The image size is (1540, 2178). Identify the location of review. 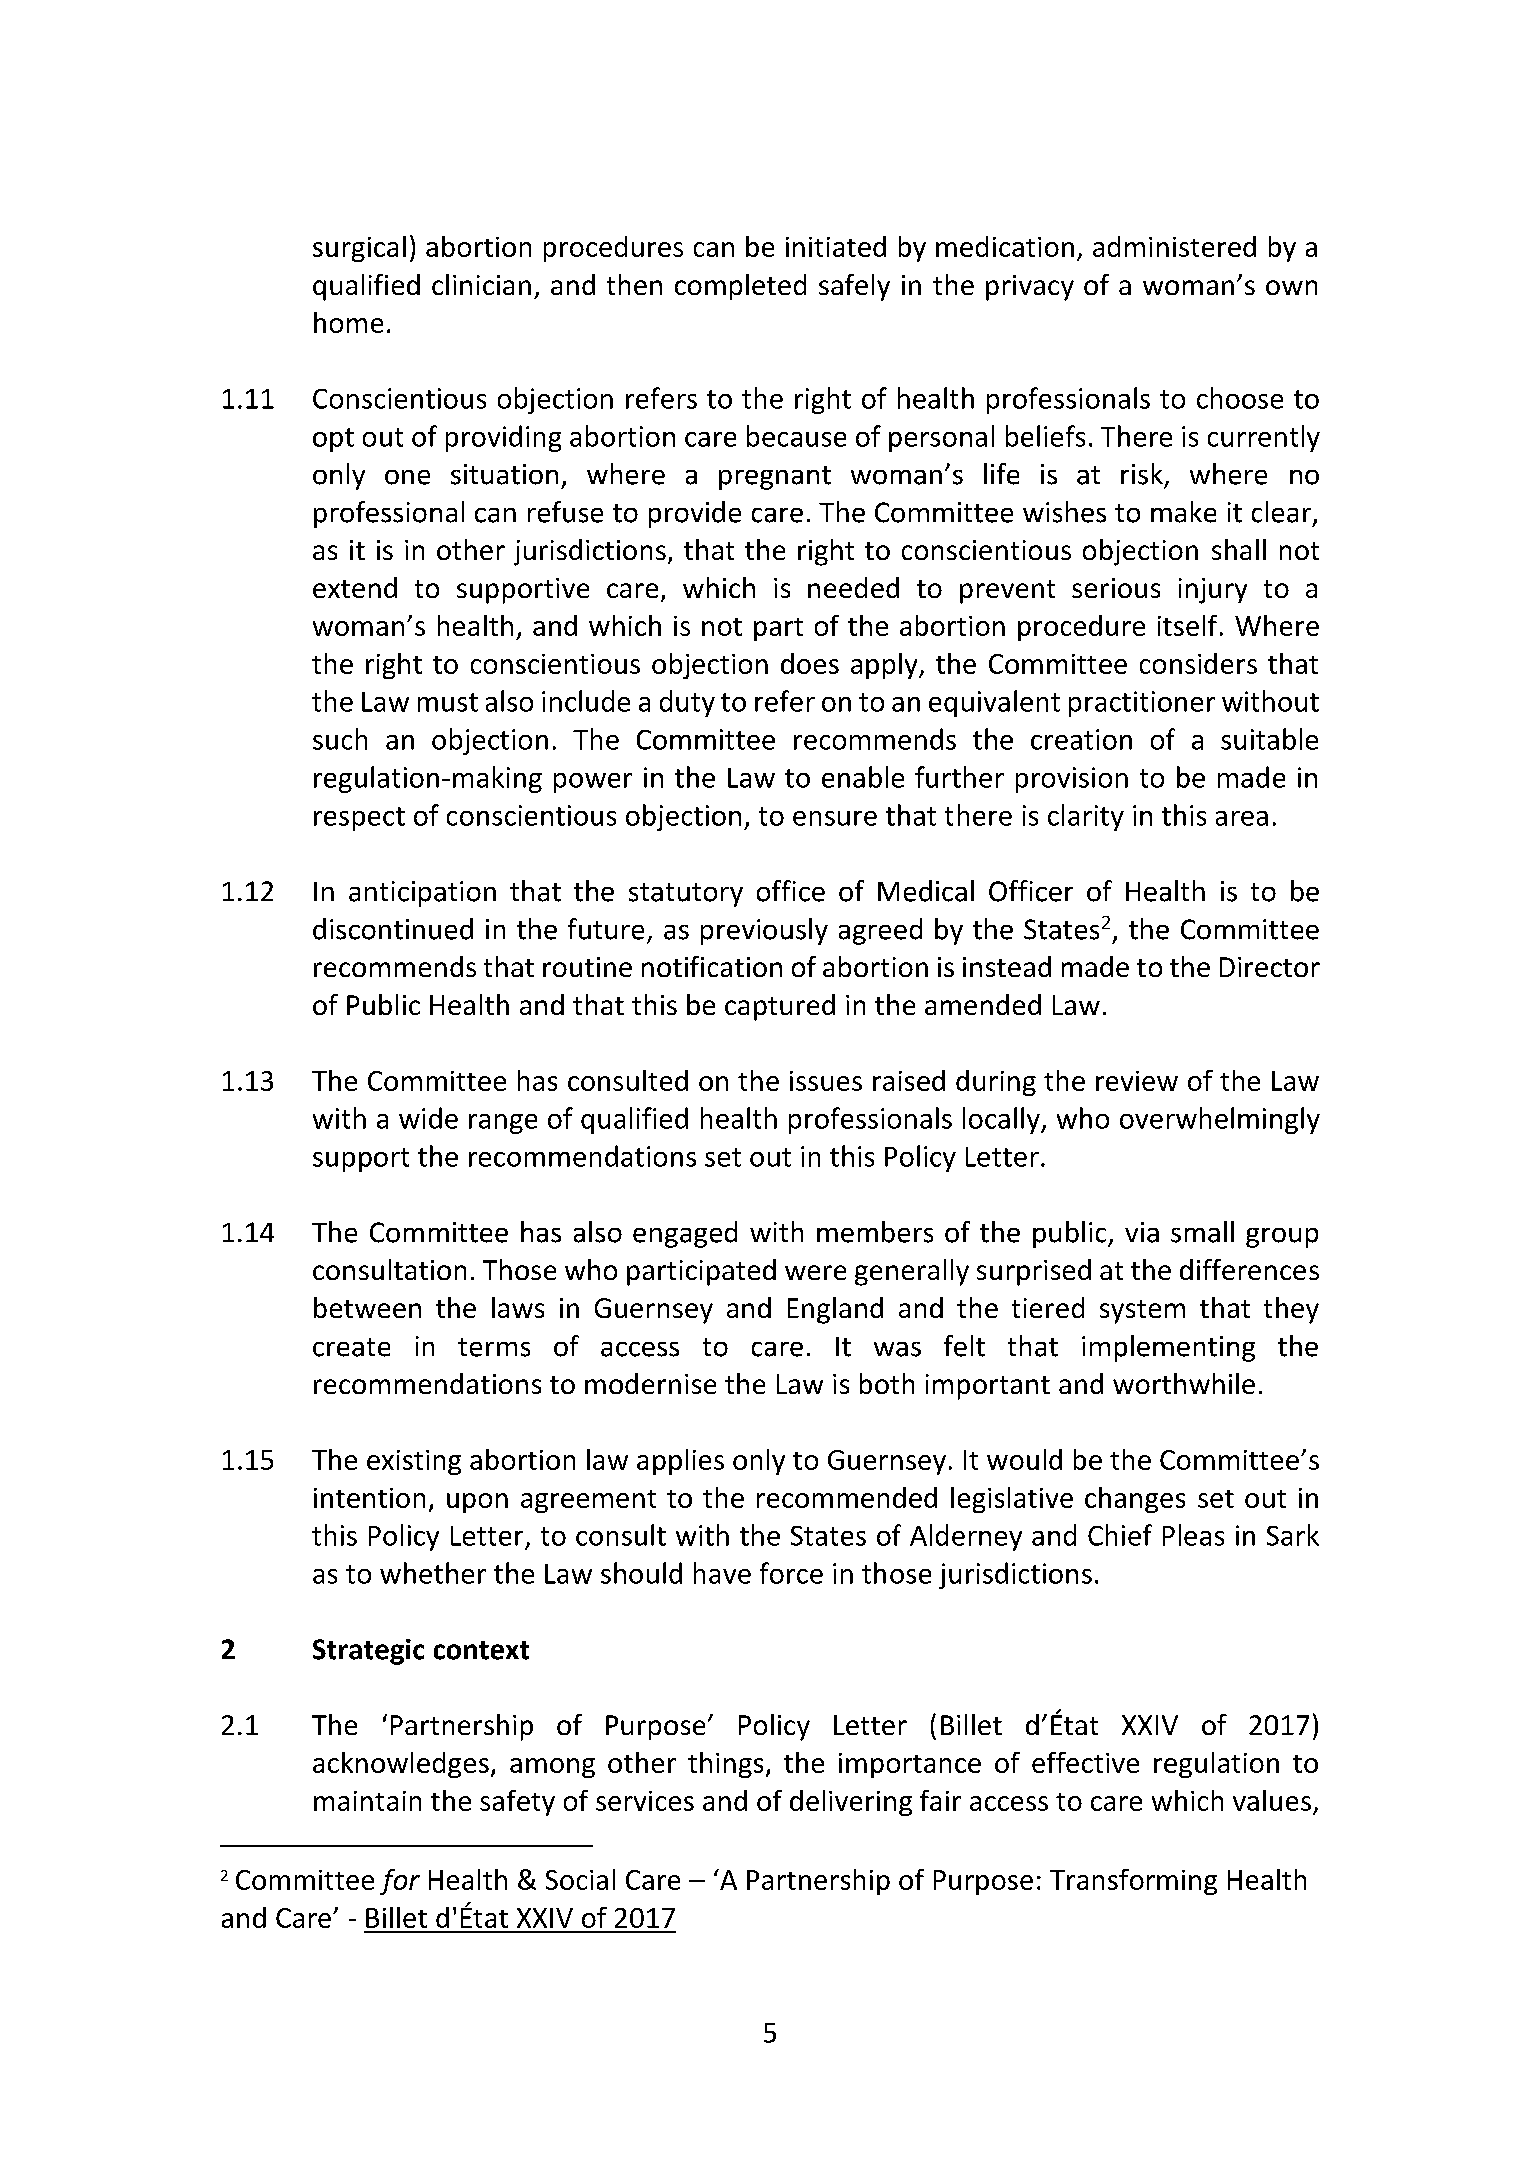
(1137, 1081).
